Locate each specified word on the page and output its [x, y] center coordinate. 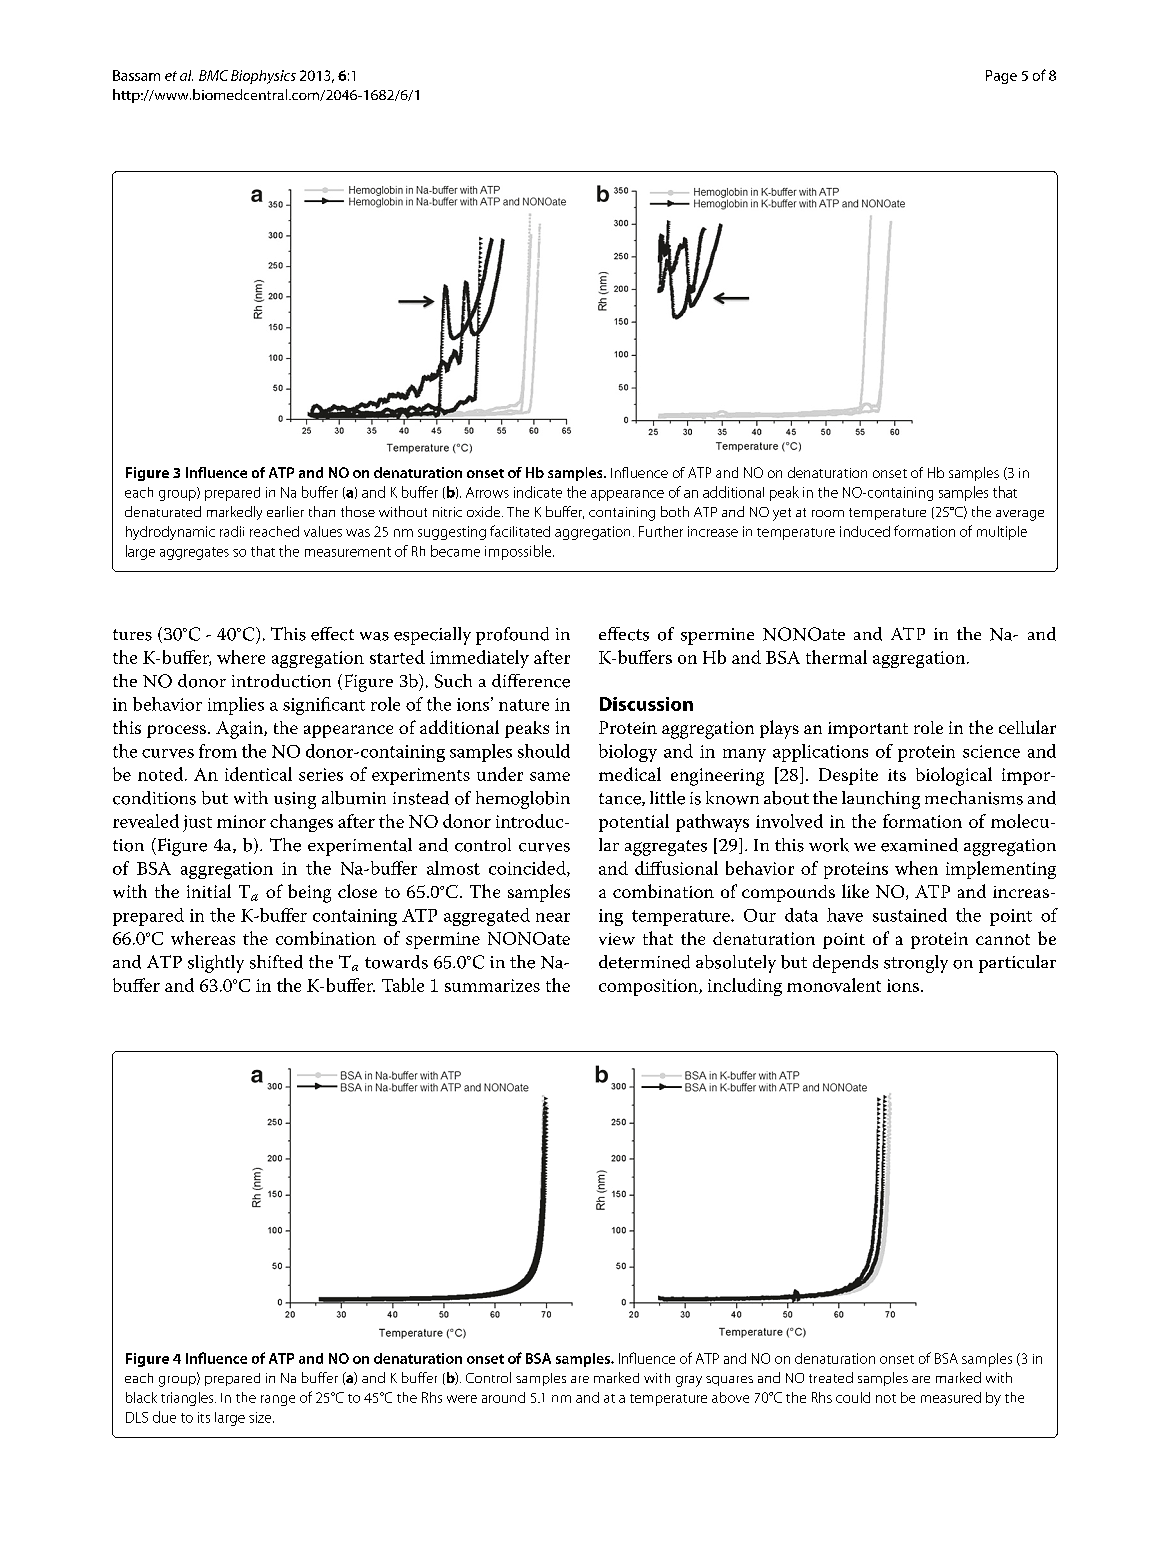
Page [1001, 77]
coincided [528, 869]
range [278, 1400]
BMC [213, 75]
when [916, 868]
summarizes [492, 985]
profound [512, 636]
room [828, 513]
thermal [836, 657]
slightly [216, 964]
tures [132, 635]
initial [209, 891]
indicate [538, 492]
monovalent [834, 985]
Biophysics [263, 77]
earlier [285, 511]
